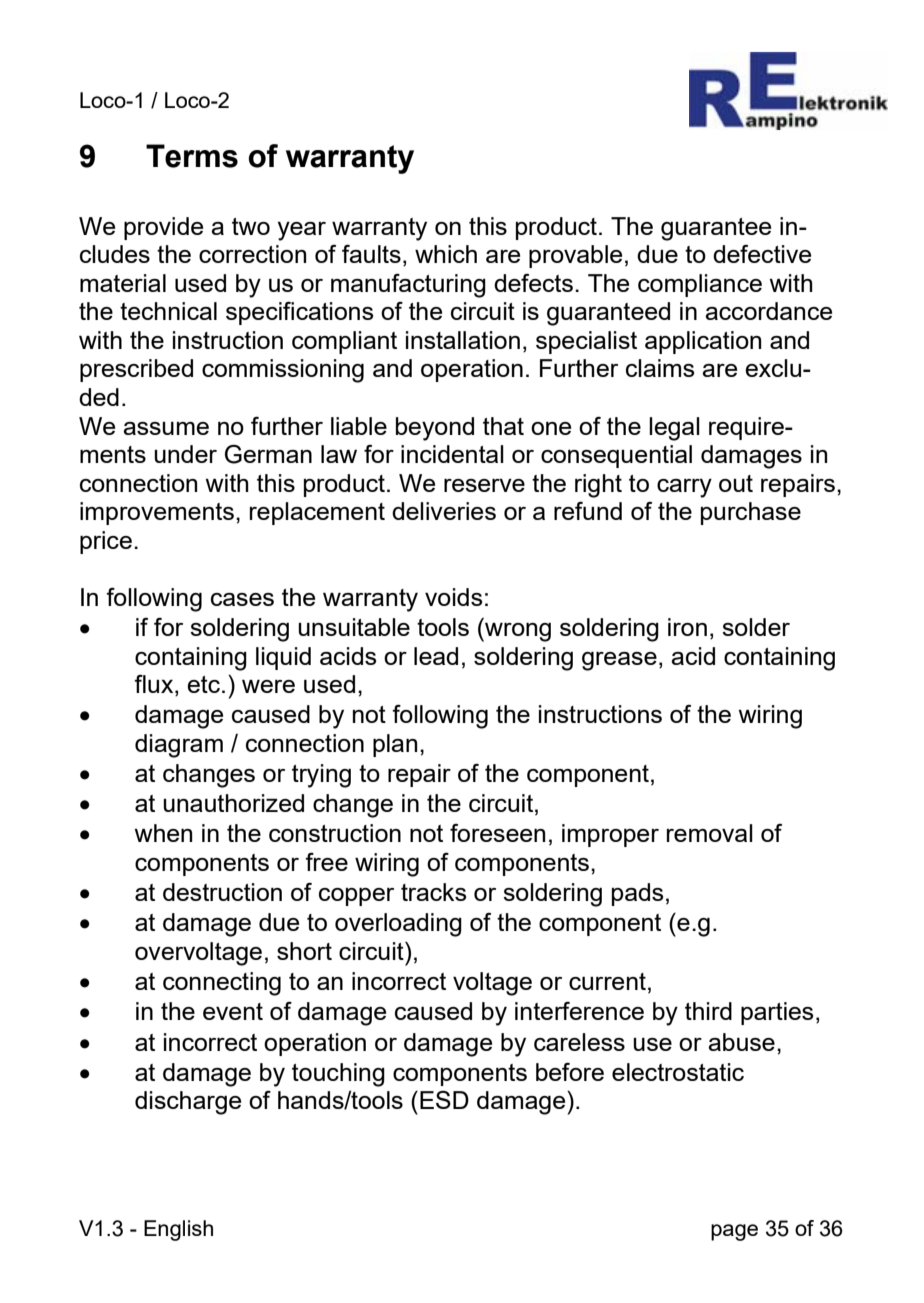 The height and width of the document is (1303, 924). Describe the element at coordinates (446, 254) in the document. I see `which` at that location.
